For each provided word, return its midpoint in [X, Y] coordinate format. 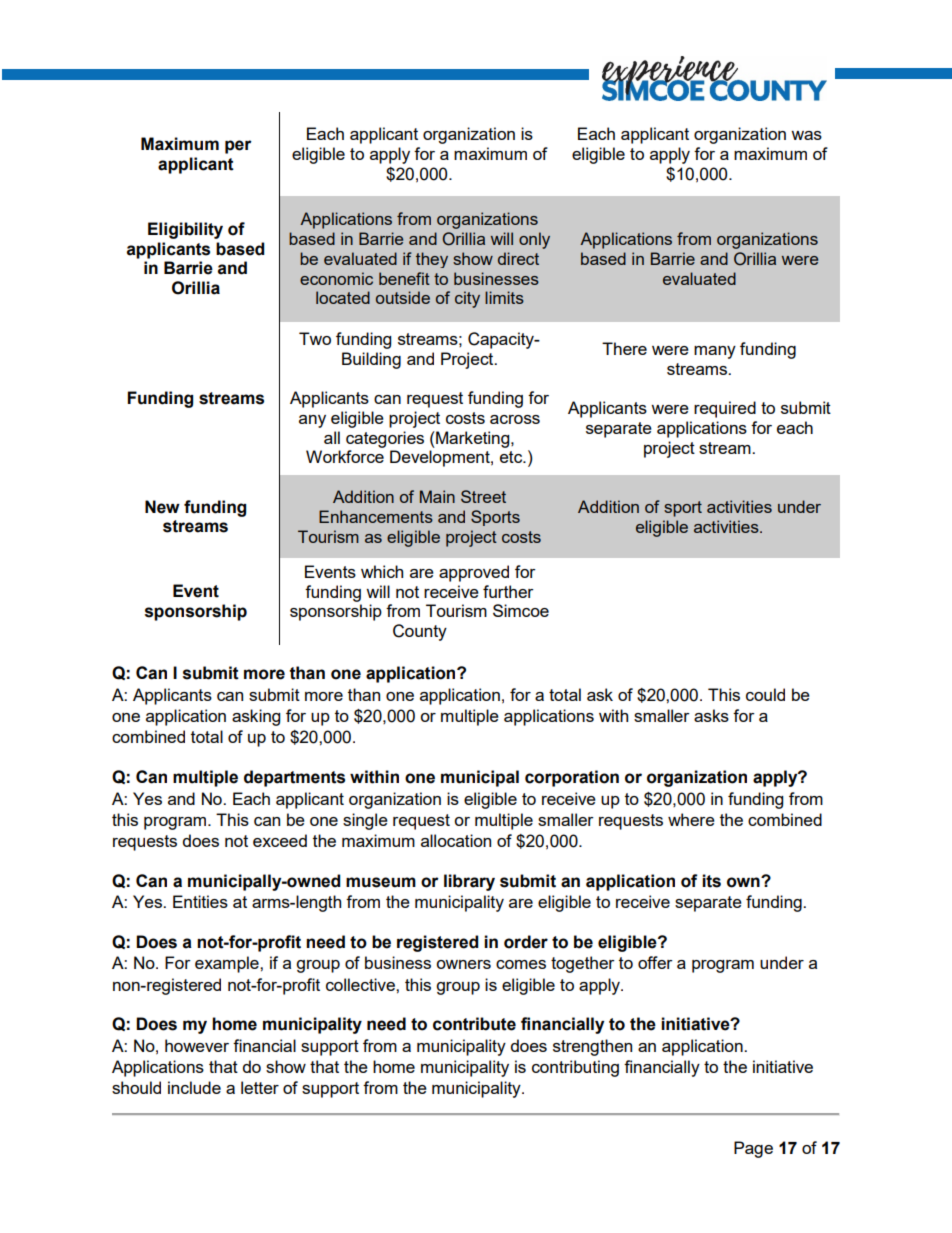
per [238, 147]
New [162, 507]
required [725, 409]
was [806, 135]
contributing [575, 1068]
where [691, 819]
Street [483, 496]
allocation [456, 840]
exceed [280, 840]
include [194, 1087]
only [534, 240]
